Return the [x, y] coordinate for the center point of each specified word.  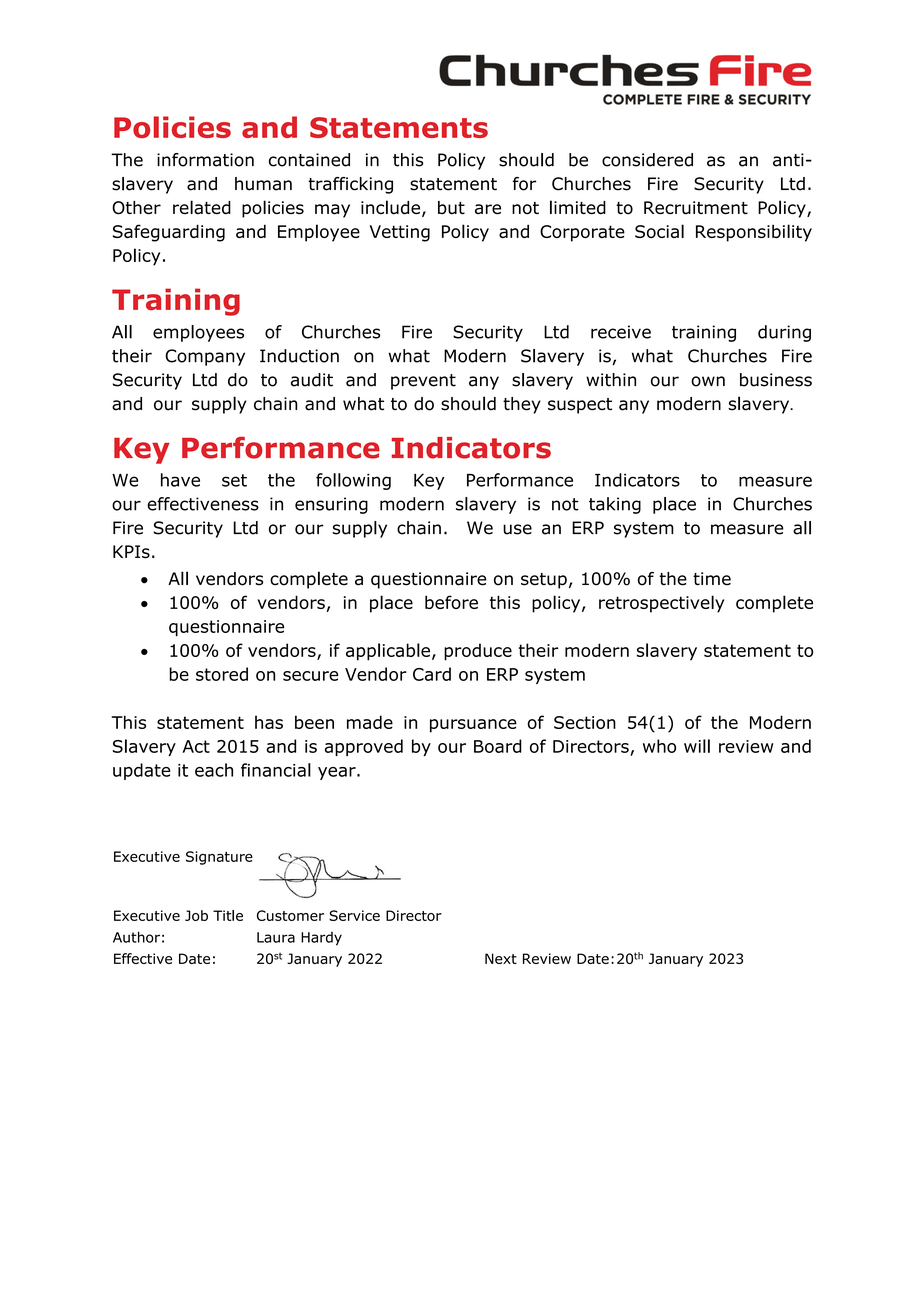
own [708, 381]
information [205, 160]
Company [205, 357]
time [712, 579]
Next [501, 958]
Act [196, 746]
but [451, 208]
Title [228, 915]
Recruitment [696, 208]
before [451, 602]
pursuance [473, 726]
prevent [423, 382]
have [180, 480]
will [697, 746]
